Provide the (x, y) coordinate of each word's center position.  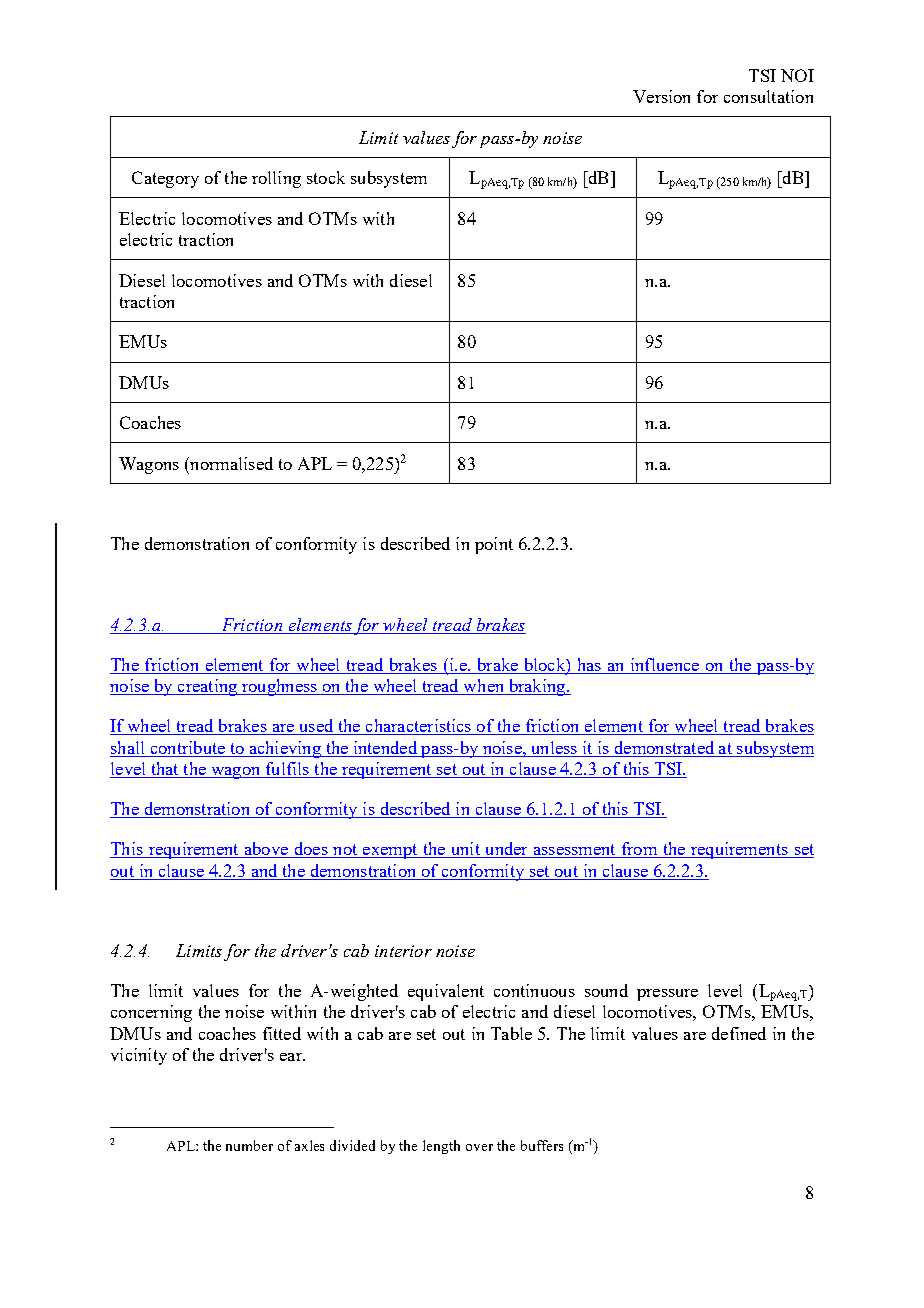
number (249, 1145)
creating (207, 687)
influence (665, 664)
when (484, 687)
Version (661, 96)
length (441, 1147)
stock (326, 177)
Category (165, 179)
